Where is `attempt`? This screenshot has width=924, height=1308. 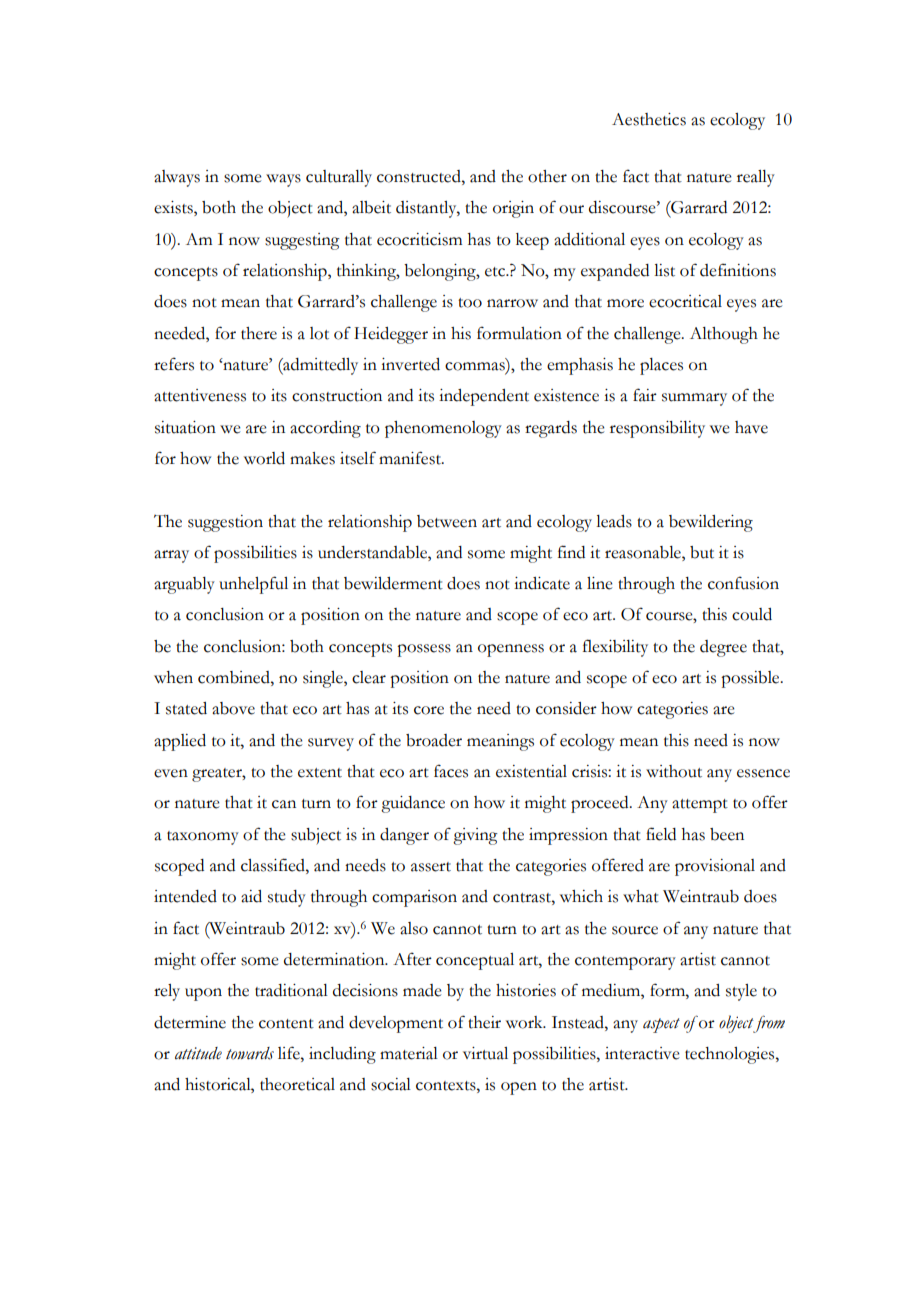
attempt is located at coordinates (700, 806).
